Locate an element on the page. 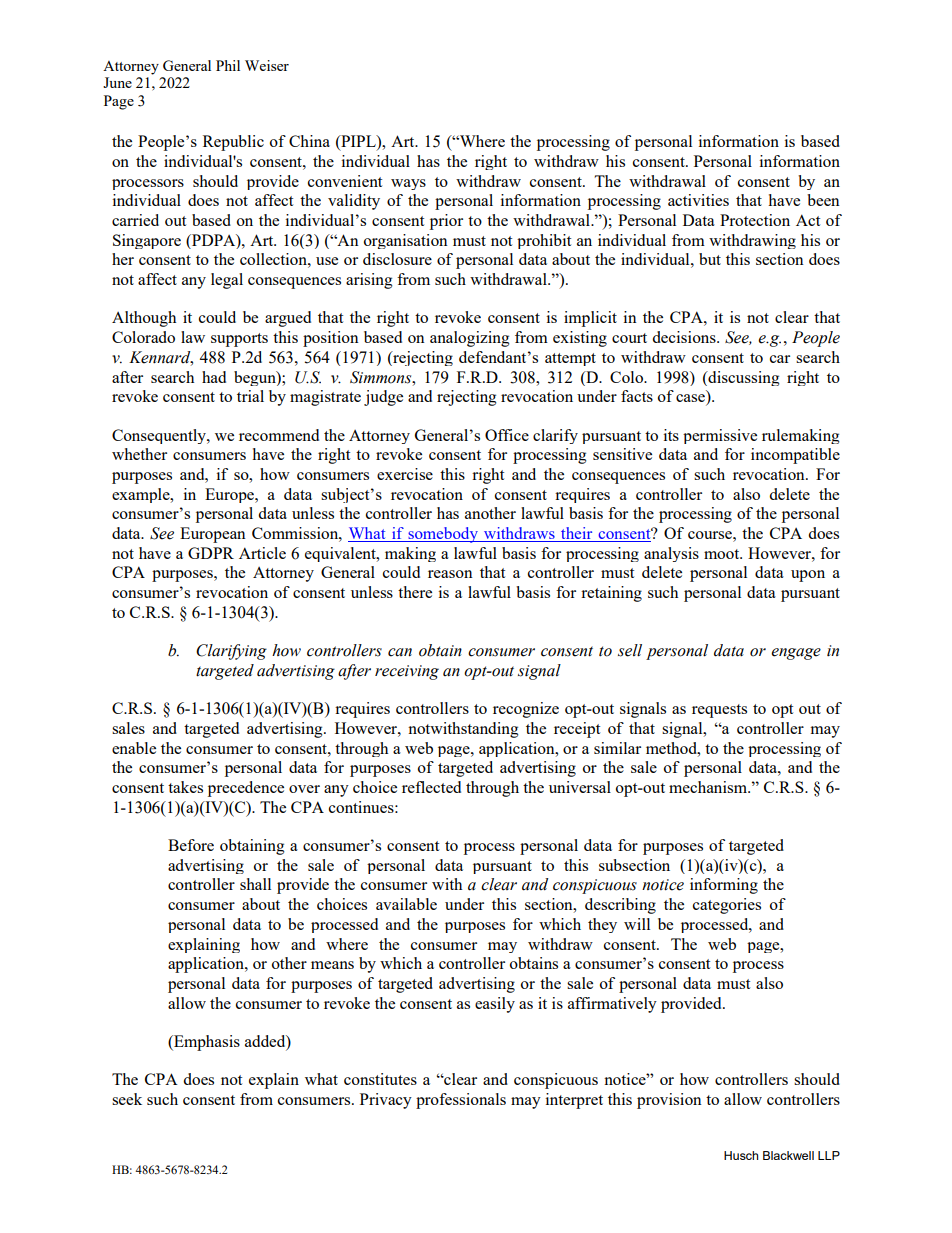 Image resolution: width=952 pixels, height=1233 pixels. ways is located at coordinates (408, 184).
